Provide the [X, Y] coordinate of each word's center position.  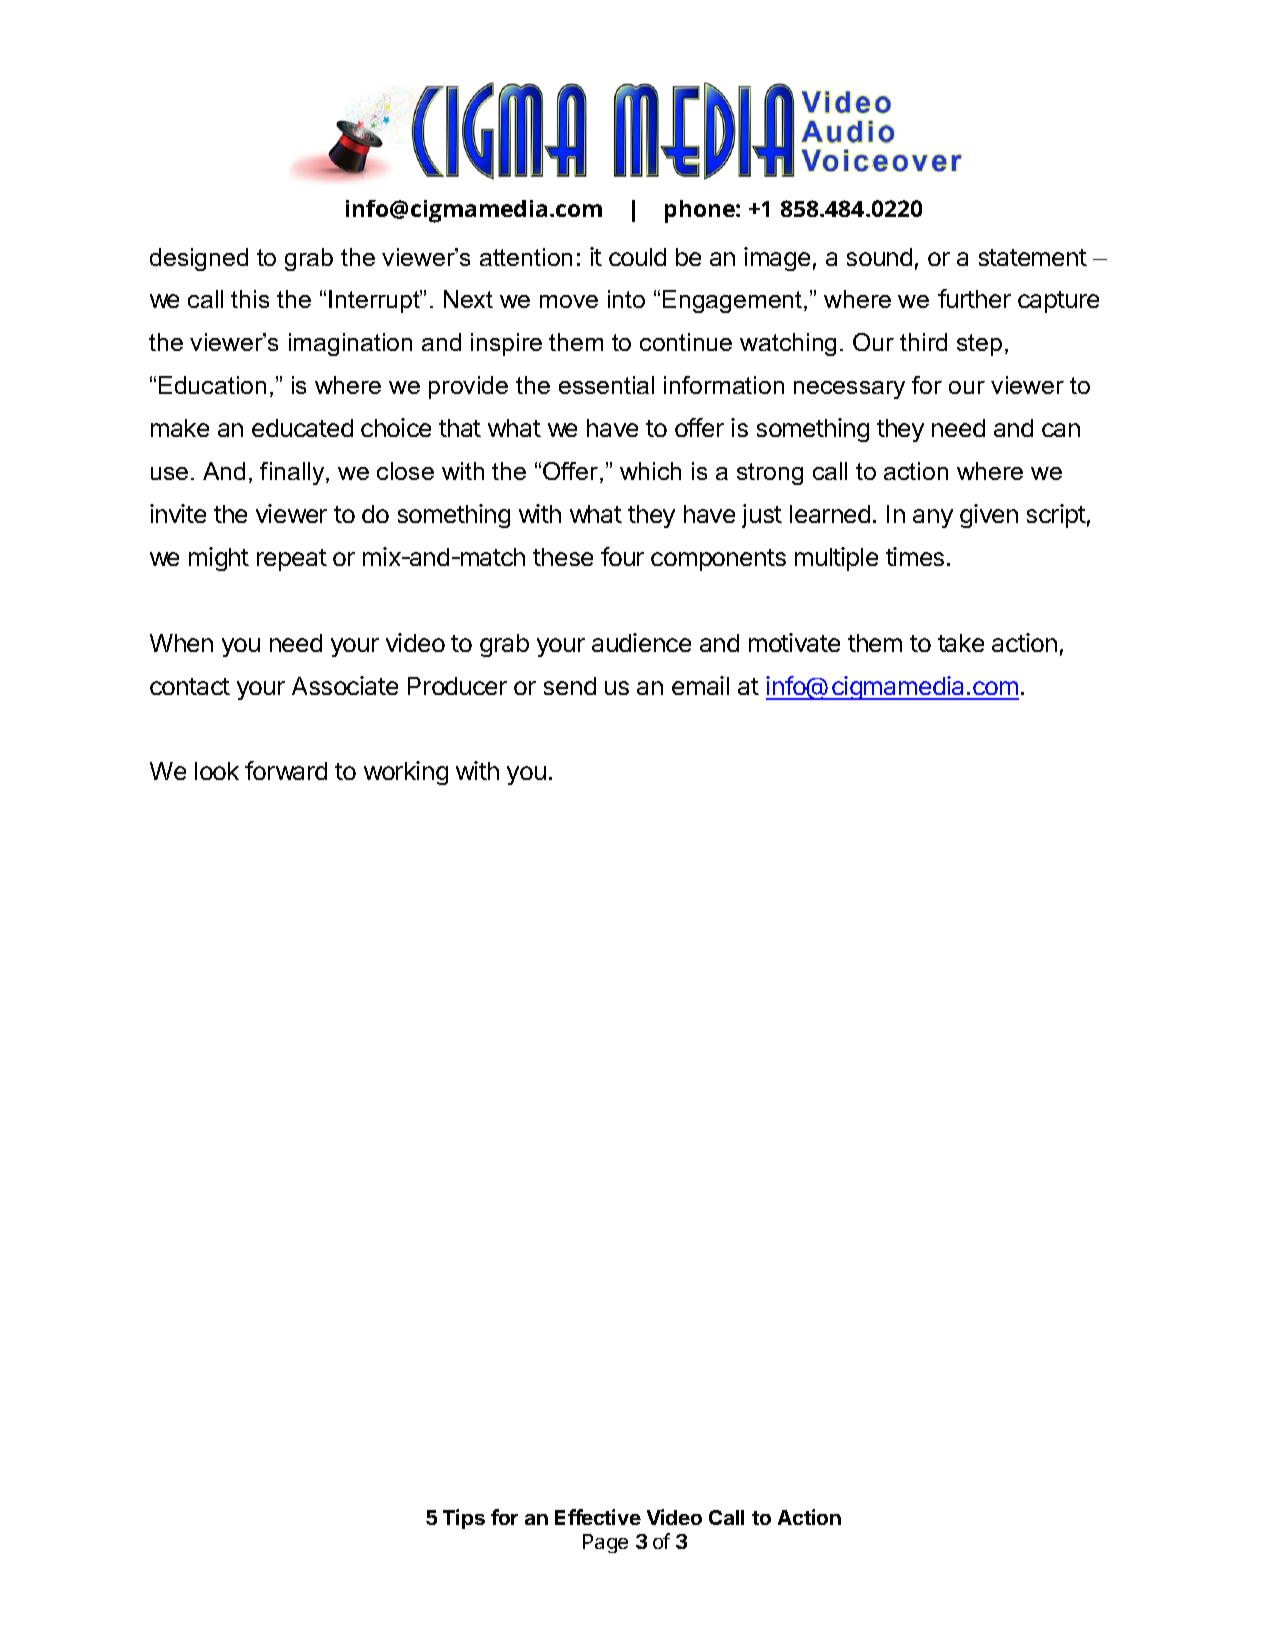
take [961, 643]
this [250, 299]
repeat [292, 560]
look [217, 771]
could [637, 257]
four [622, 556]
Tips [464, 1519]
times [915, 556]
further [974, 298]
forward [286, 770]
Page [605, 1543]
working [406, 773]
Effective [598, 1517]
